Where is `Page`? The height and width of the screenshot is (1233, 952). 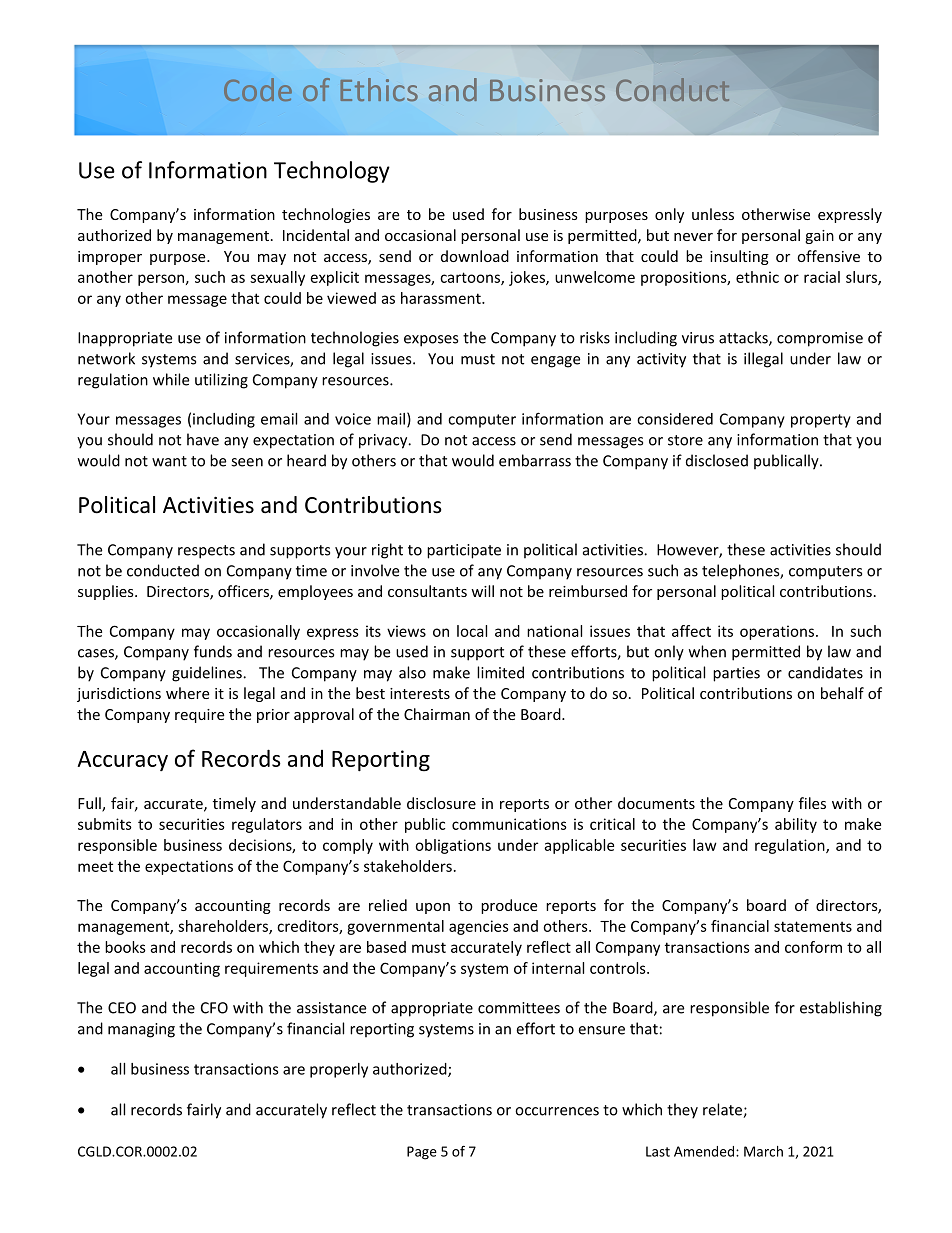 Page is located at coordinates (422, 1153).
